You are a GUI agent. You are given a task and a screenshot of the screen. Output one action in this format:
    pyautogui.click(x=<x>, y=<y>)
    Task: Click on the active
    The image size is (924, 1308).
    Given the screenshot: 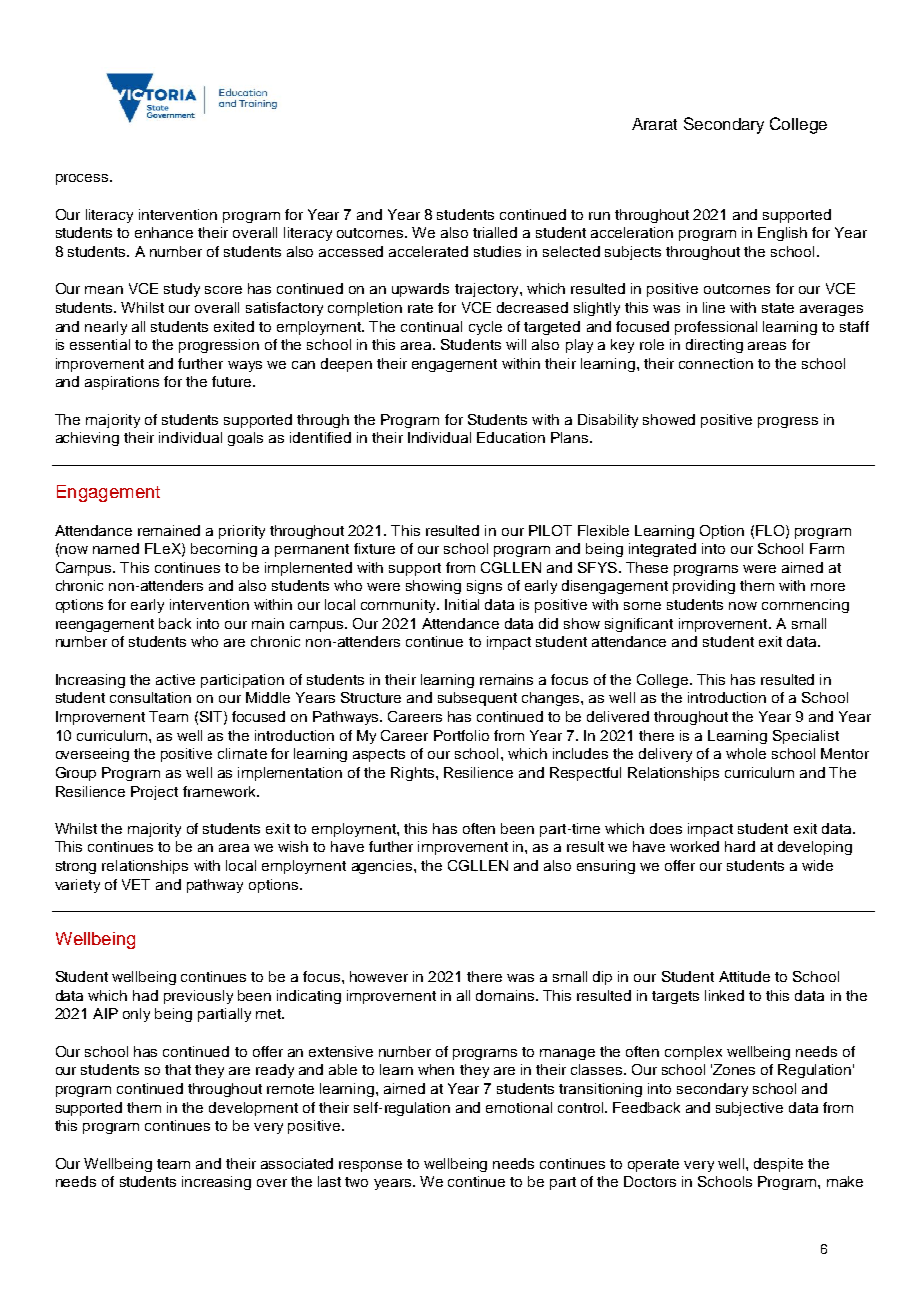 What is the action you would take?
    pyautogui.click(x=175, y=679)
